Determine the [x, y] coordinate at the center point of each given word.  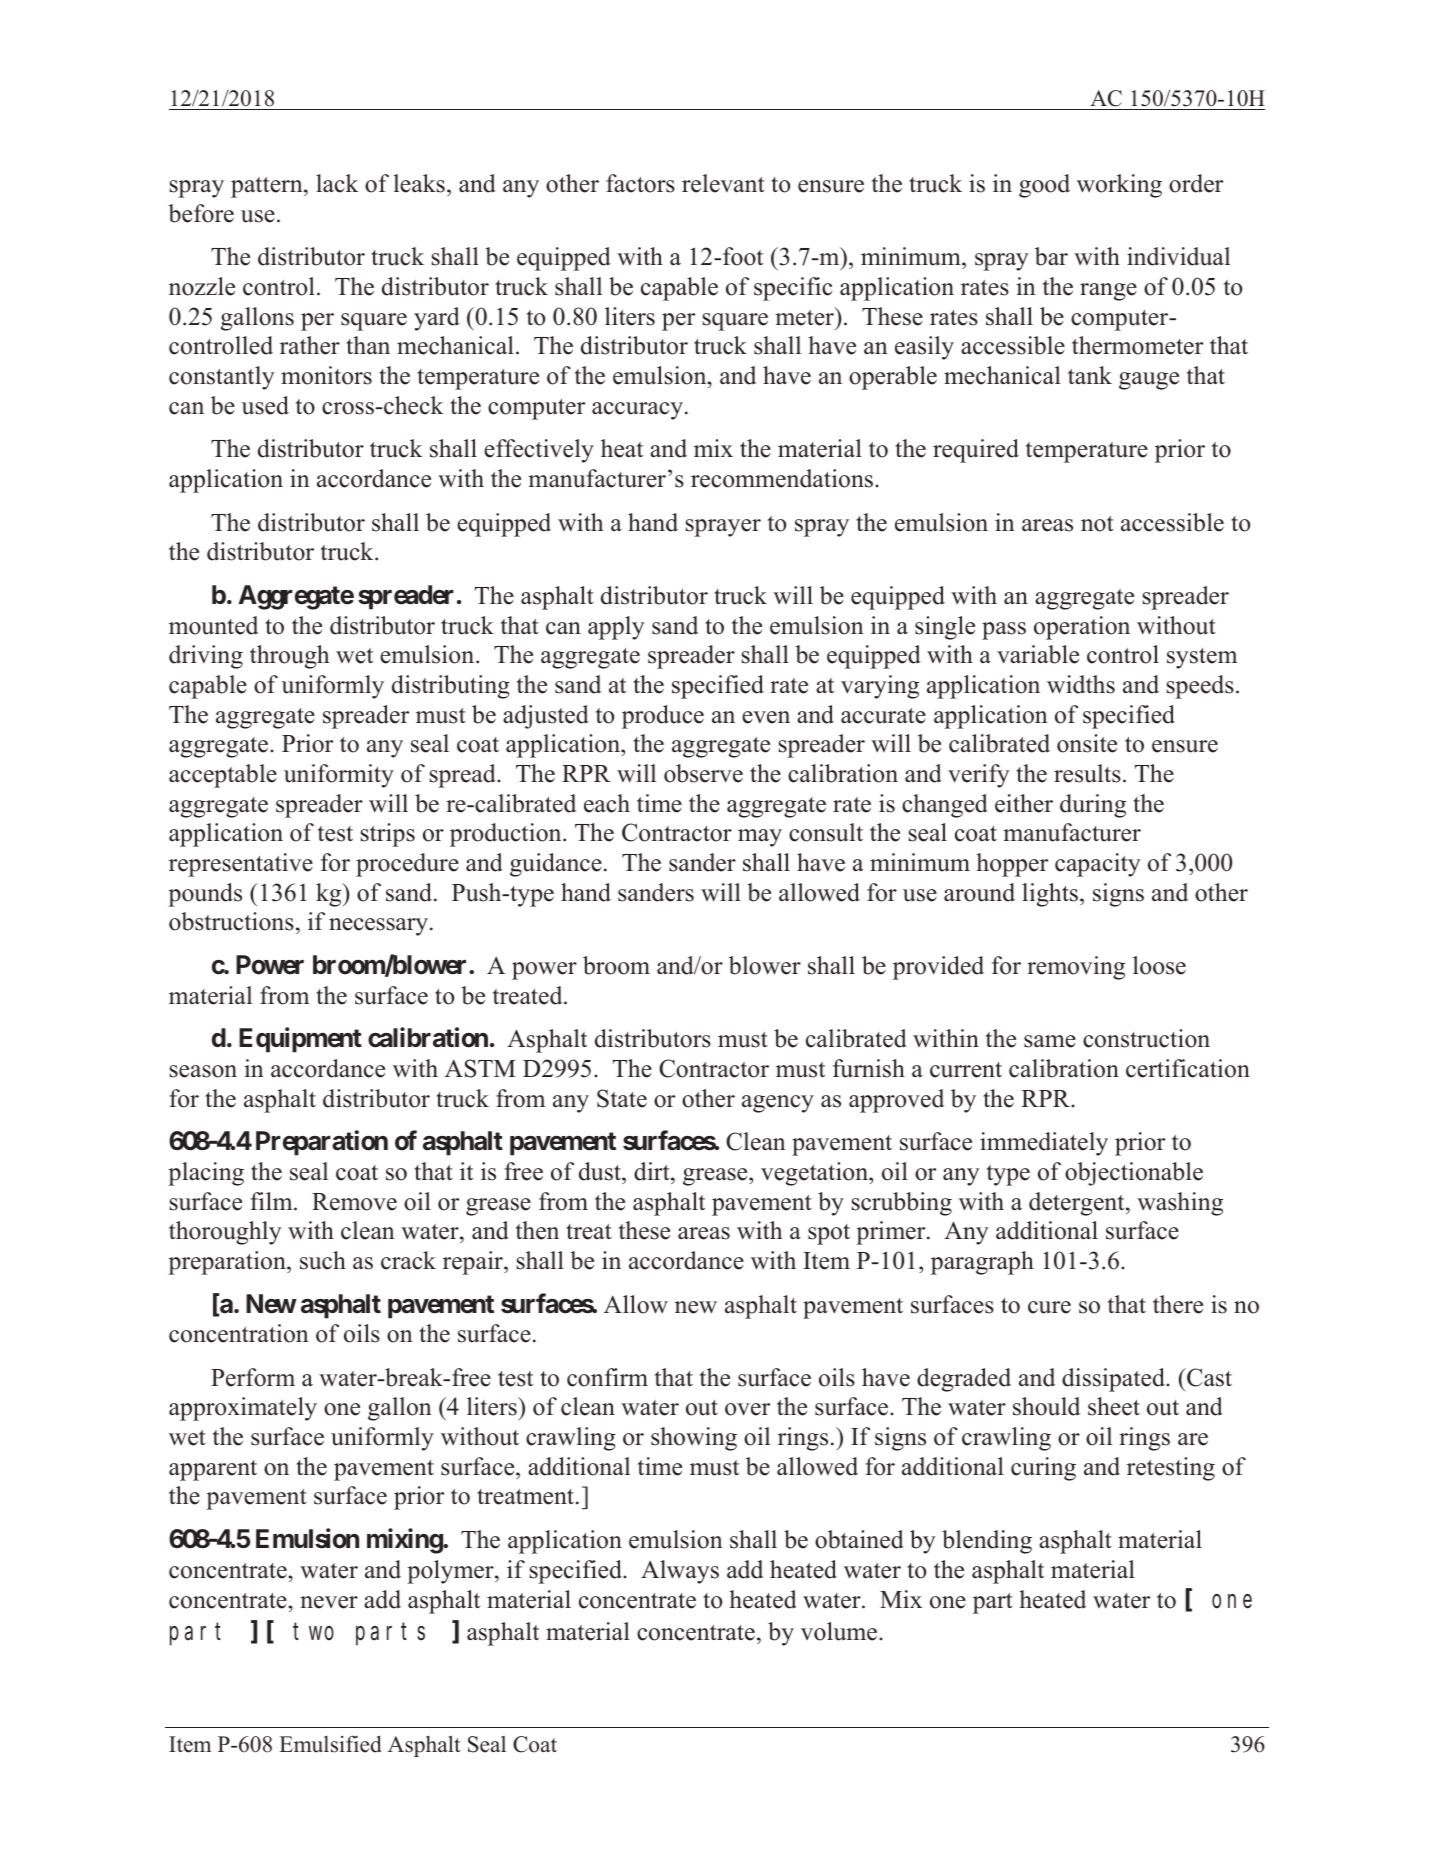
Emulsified [330, 1744]
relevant [723, 183]
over [747, 1409]
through [289, 657]
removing [1076, 968]
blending [987, 1542]
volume [840, 1631]
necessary [378, 927]
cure [1049, 1307]
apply [616, 628]
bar [1051, 256]
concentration [239, 1333]
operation [1082, 628]
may [760, 838]
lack [337, 183]
